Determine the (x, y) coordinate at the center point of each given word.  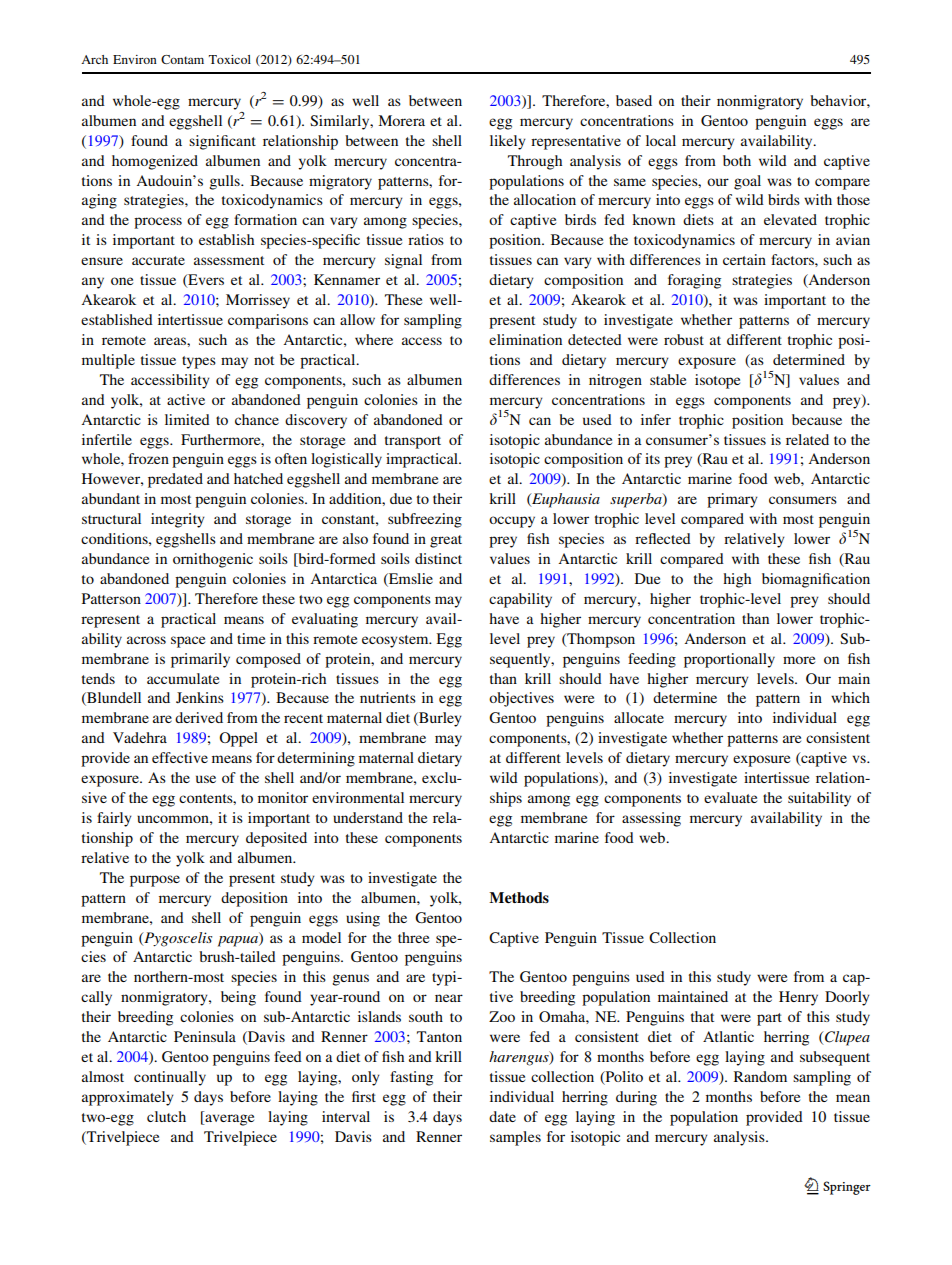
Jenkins (200, 697)
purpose (155, 881)
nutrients (388, 697)
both (737, 160)
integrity (178, 520)
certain (744, 259)
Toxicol (230, 59)
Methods (519, 897)
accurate (158, 260)
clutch (166, 1116)
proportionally (729, 660)
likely (508, 142)
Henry (798, 998)
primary (732, 500)
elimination (525, 339)
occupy (512, 522)
